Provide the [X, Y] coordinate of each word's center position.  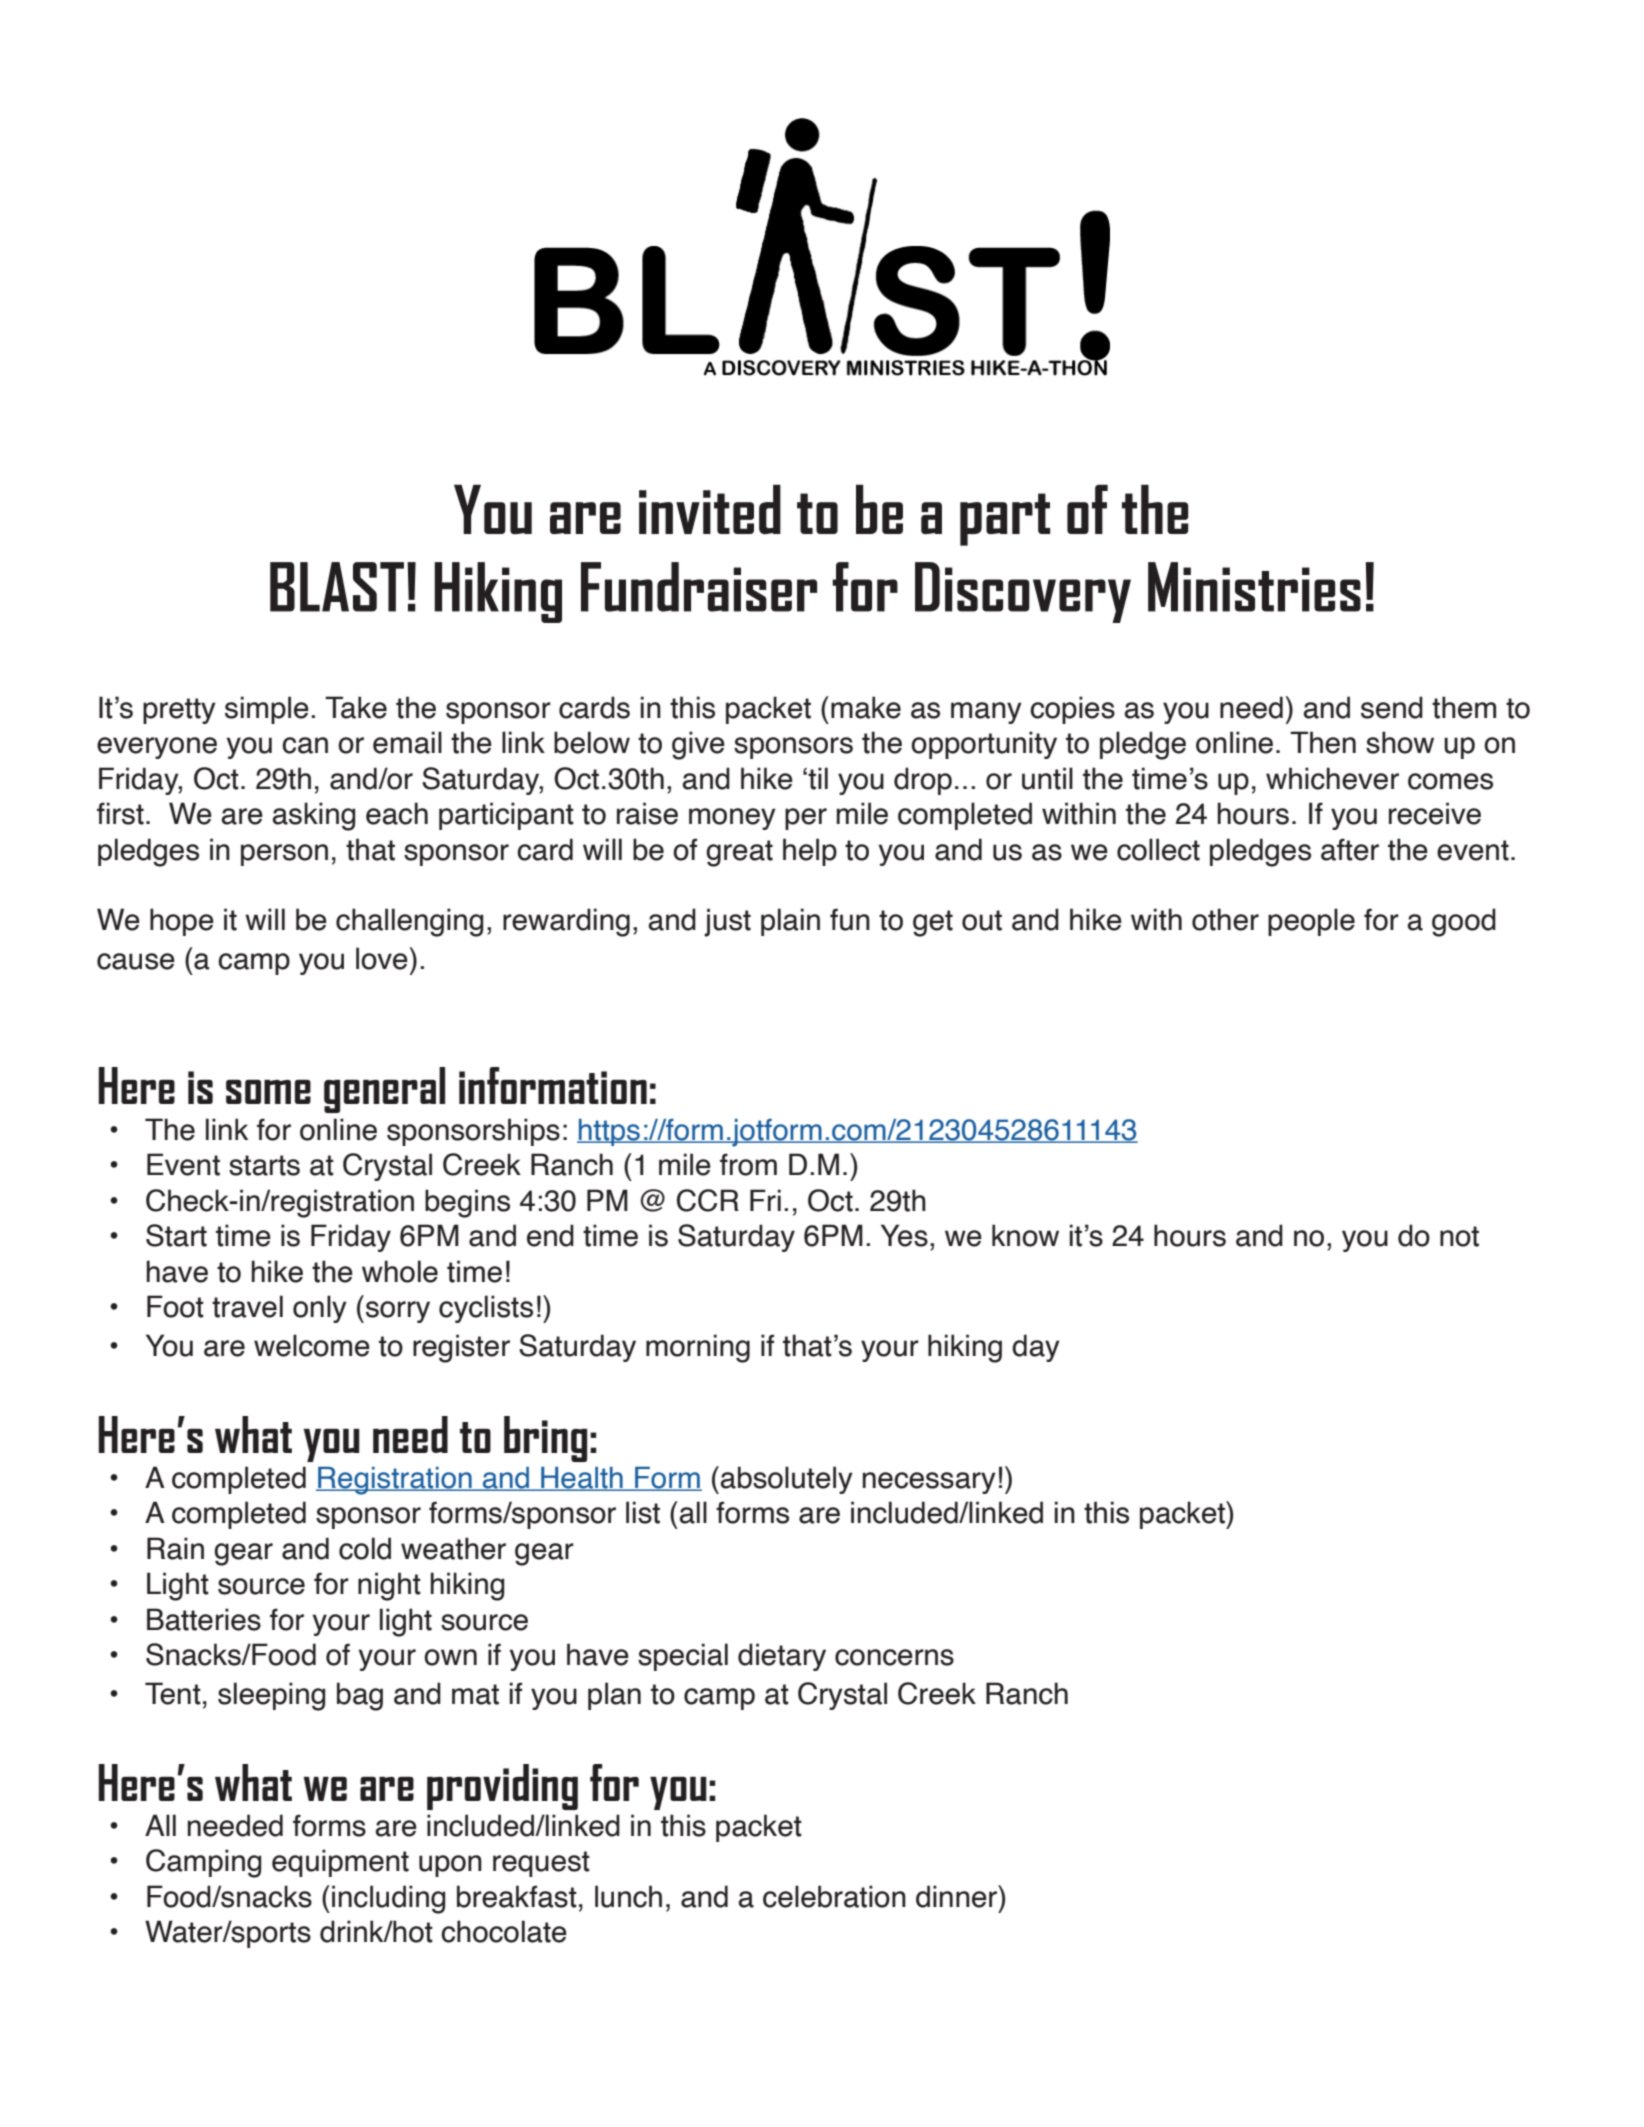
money [732, 819]
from [748, 1164]
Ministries [1254, 587]
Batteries [204, 1619]
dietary [782, 1657]
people [1311, 922]
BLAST [337, 587]
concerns [894, 1657]
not [1459, 1236]
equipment [340, 1863]
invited [710, 509]
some [268, 1092]
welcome [312, 1345]
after [1350, 849]
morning [698, 1348]
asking [313, 816]
